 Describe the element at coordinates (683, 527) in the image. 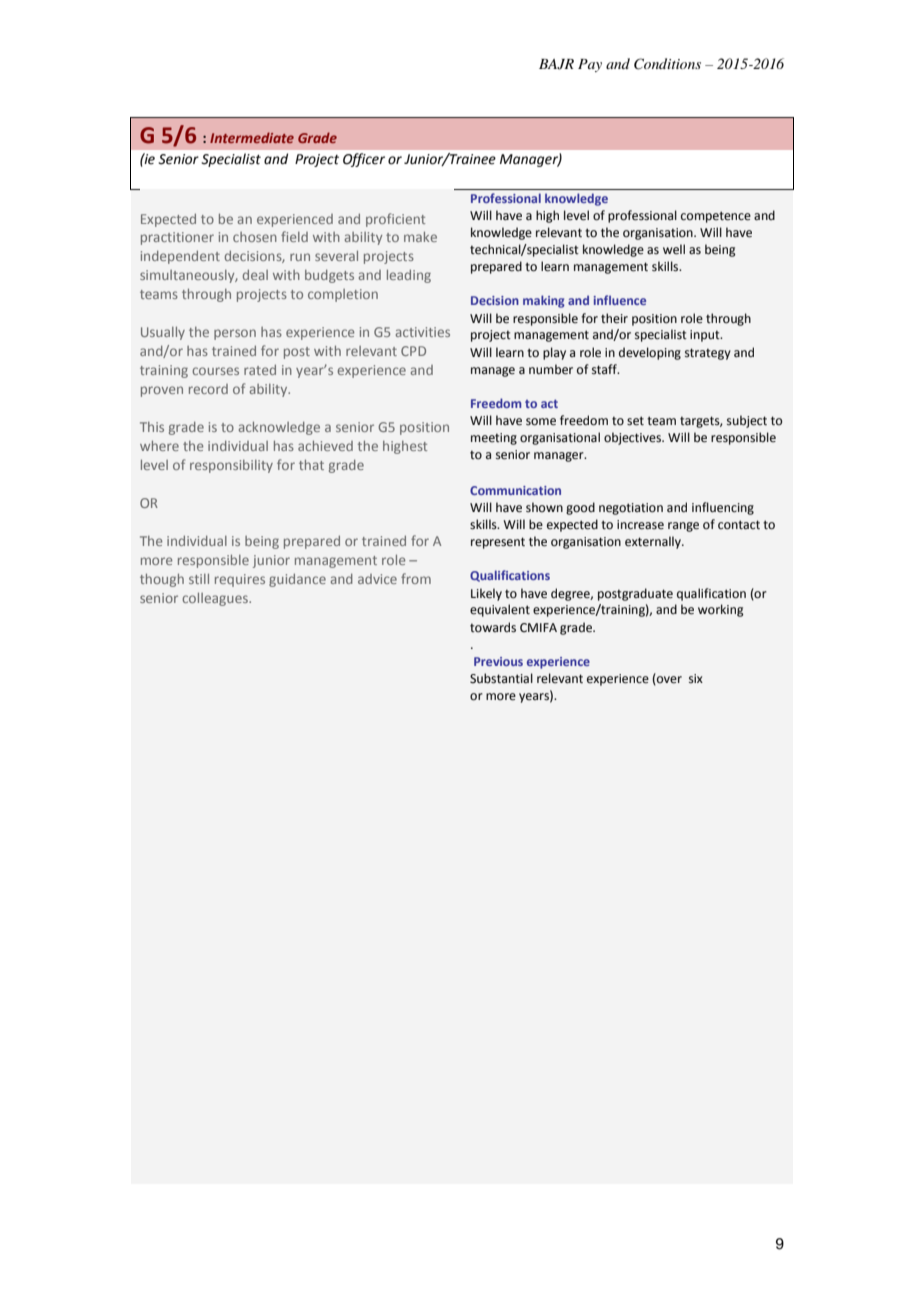

I see `range` at that location.
